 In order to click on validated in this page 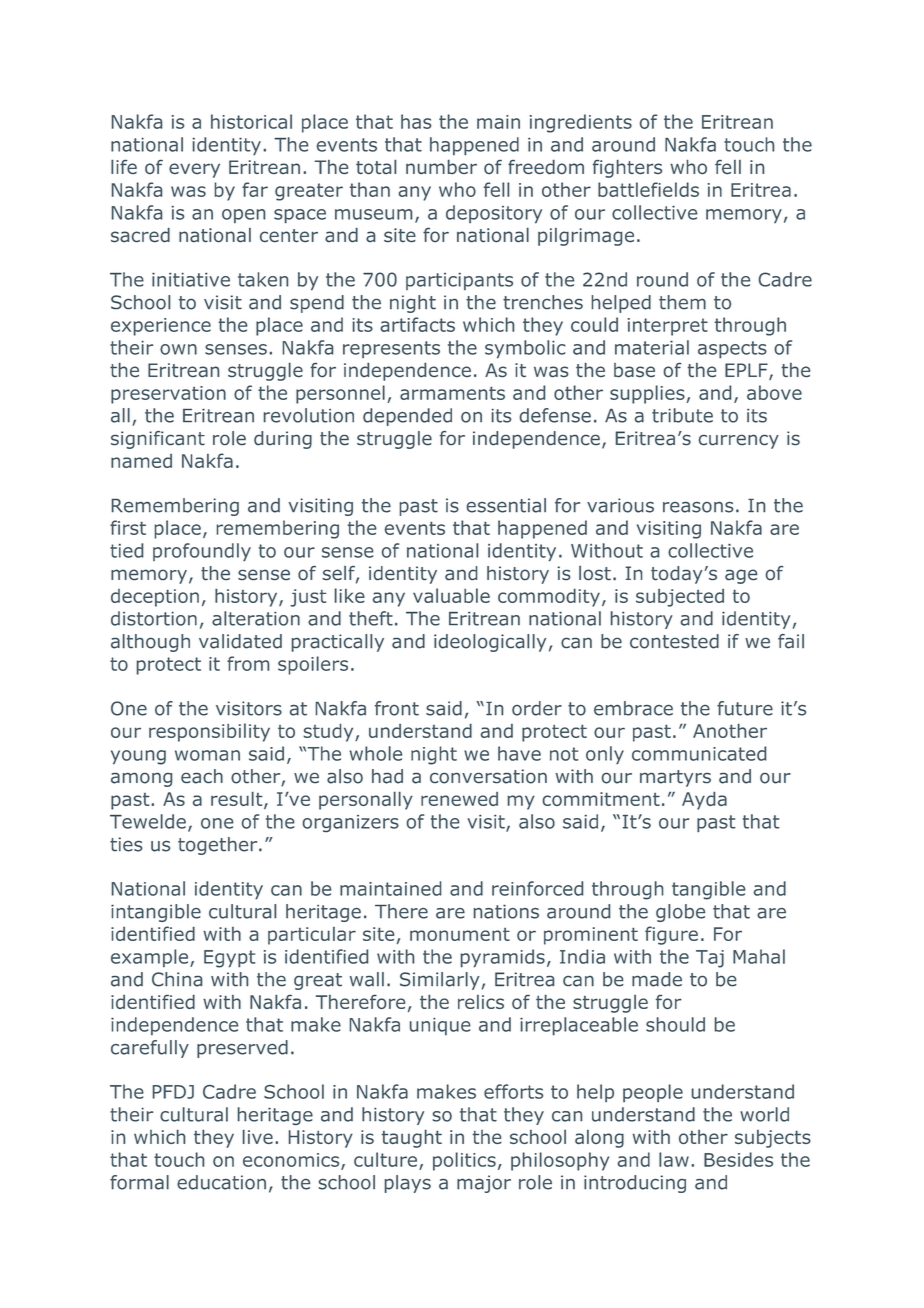, I will do `click(240, 641)`.
